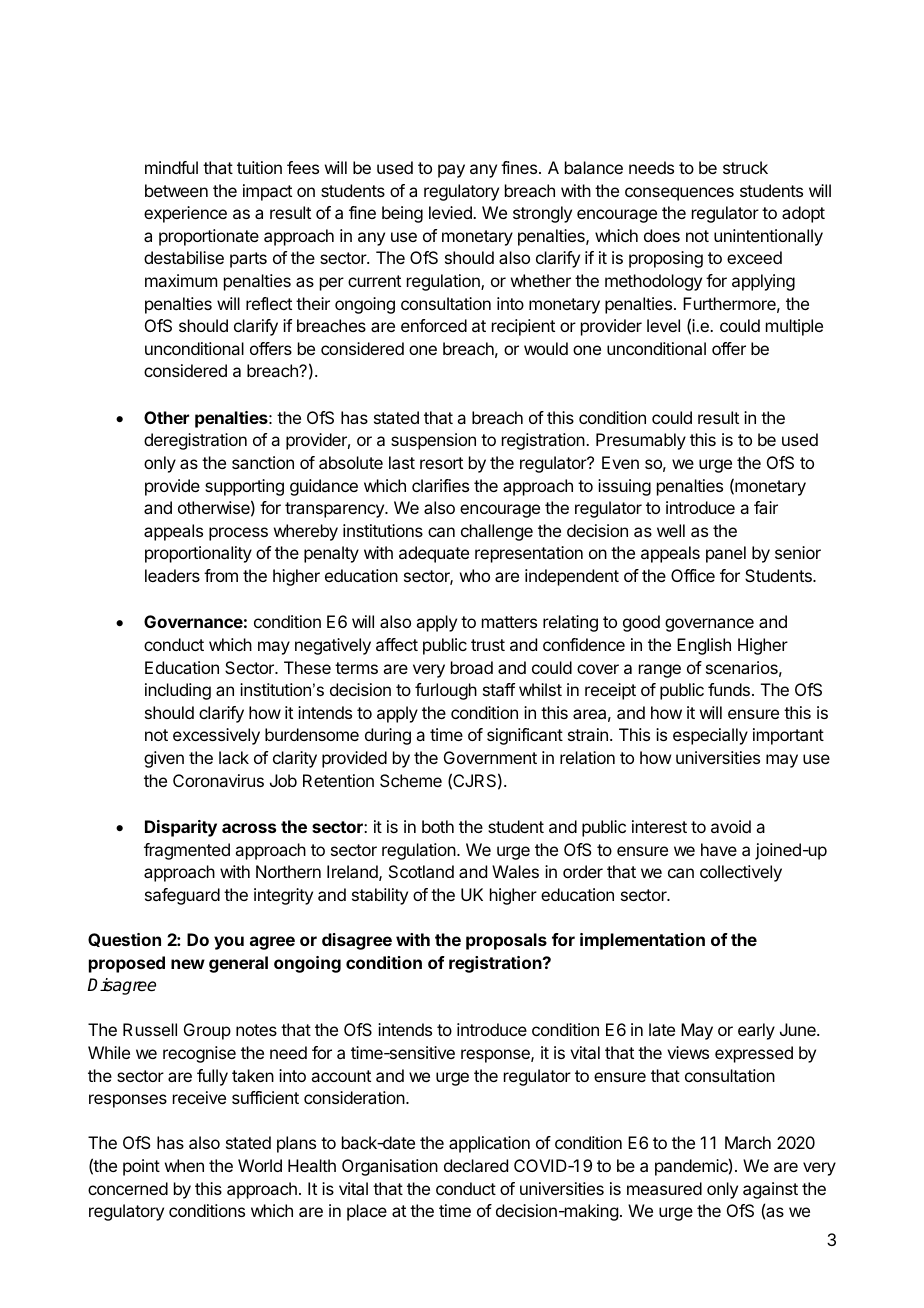 The image size is (924, 1308). Describe the element at coordinates (497, 532) in the page. I see `challenge` at that location.
